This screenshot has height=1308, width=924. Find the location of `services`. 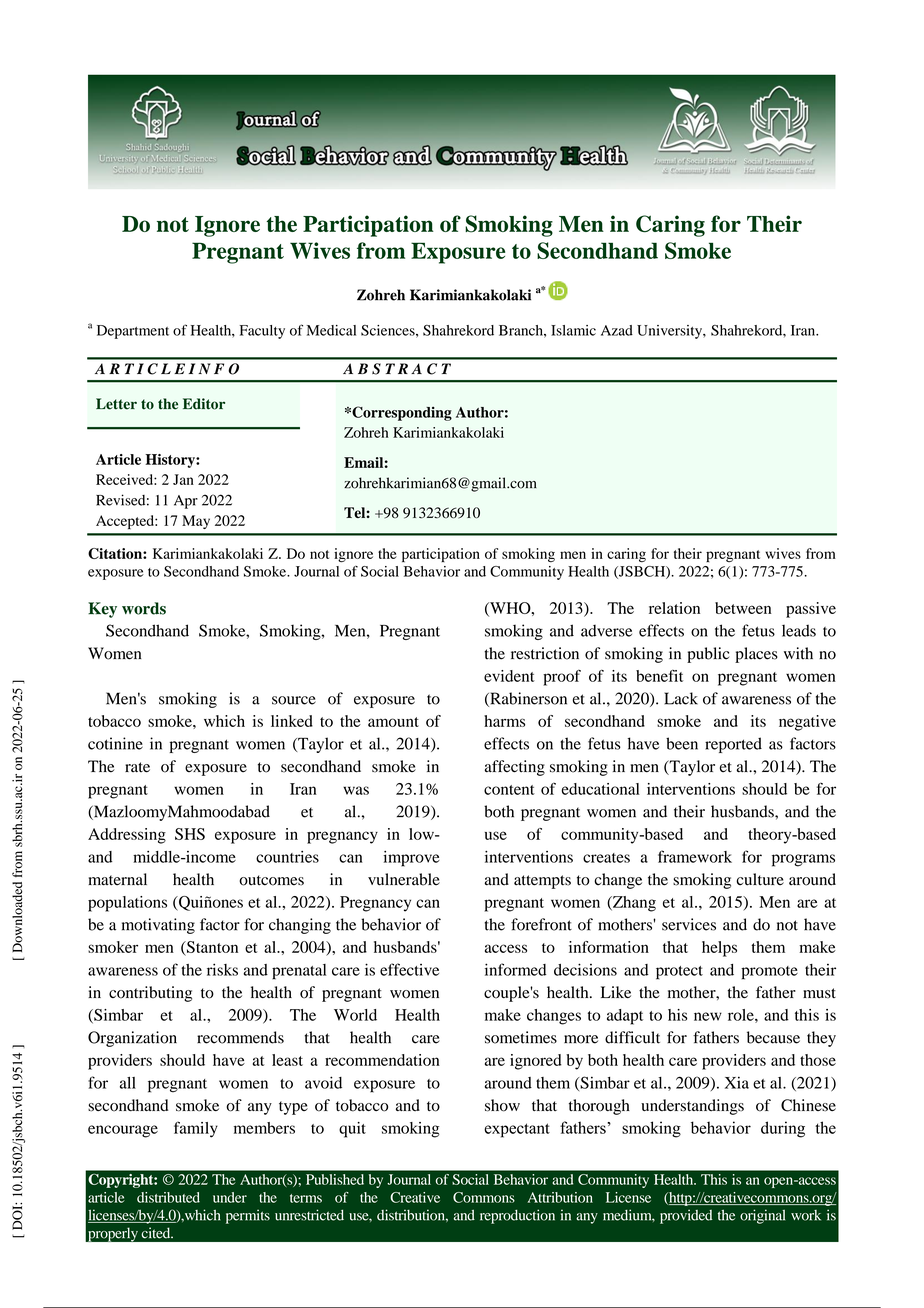

services is located at coordinates (689, 924).
